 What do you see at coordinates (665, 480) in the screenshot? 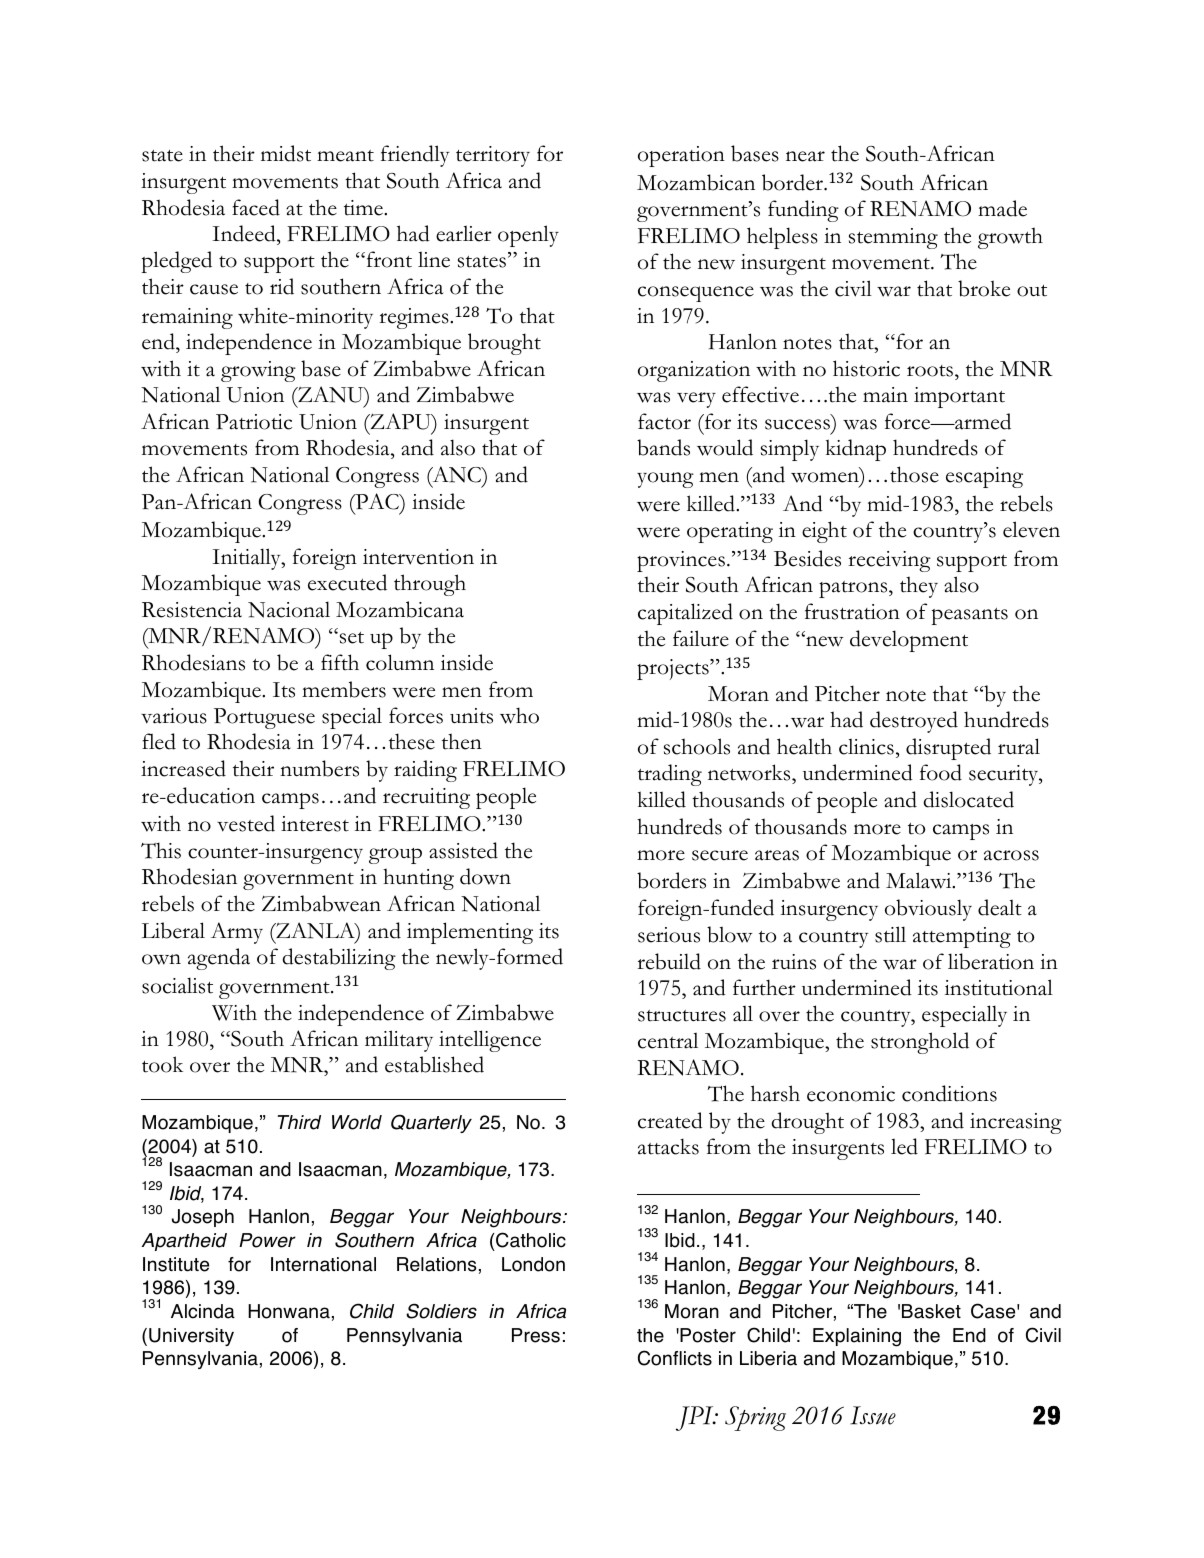
I see `young` at bounding box center [665, 480].
